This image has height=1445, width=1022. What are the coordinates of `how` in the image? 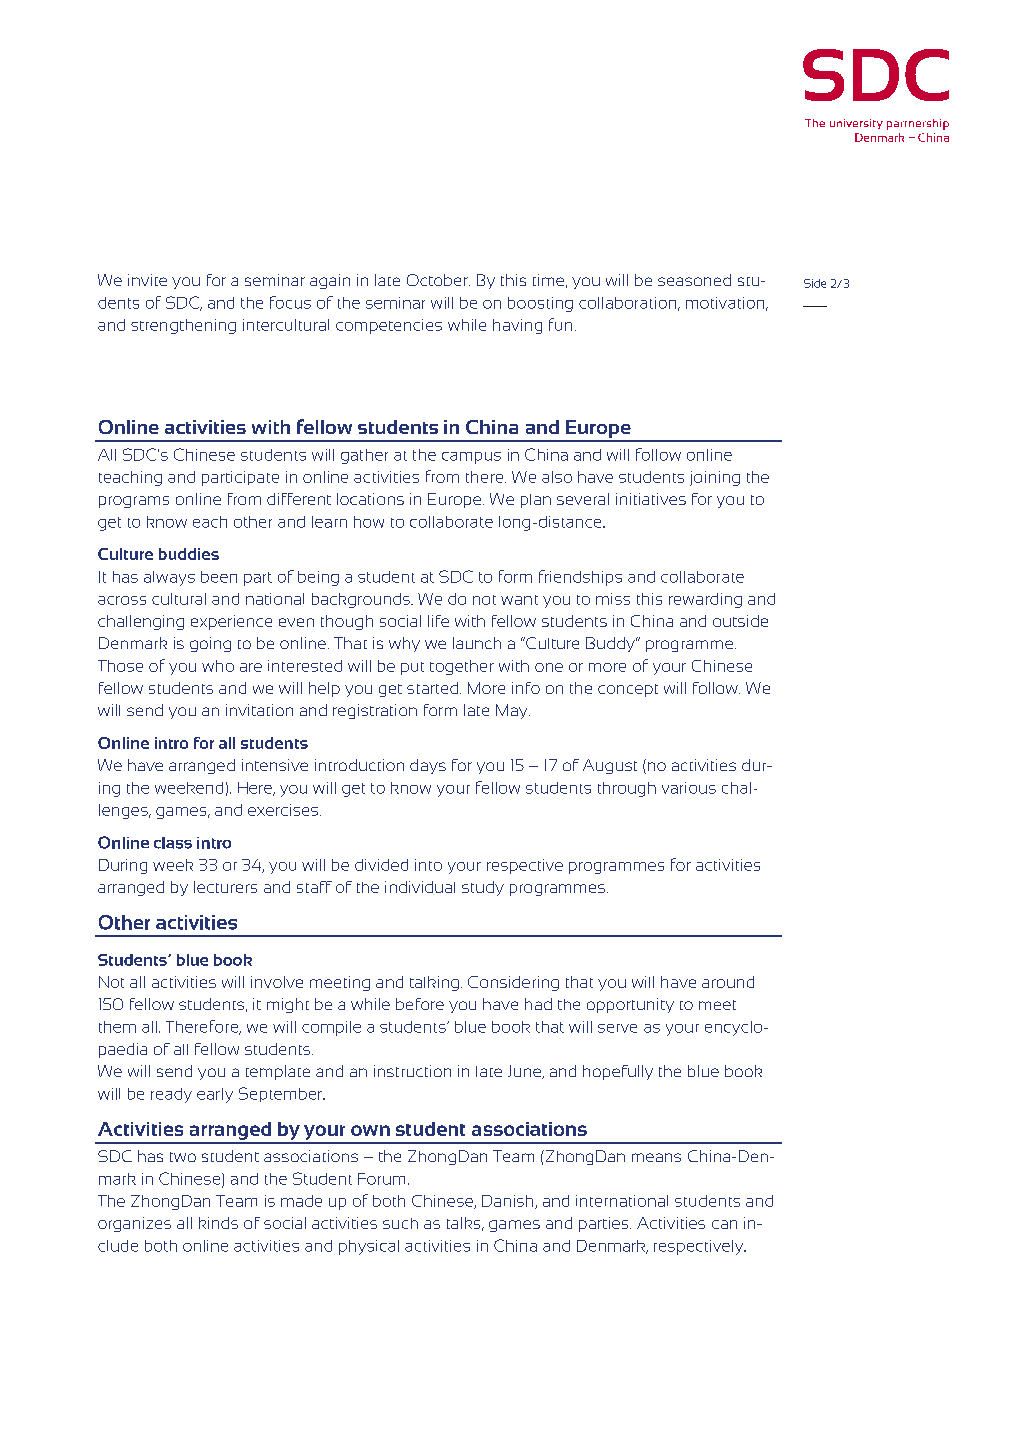 It's located at (369, 522).
